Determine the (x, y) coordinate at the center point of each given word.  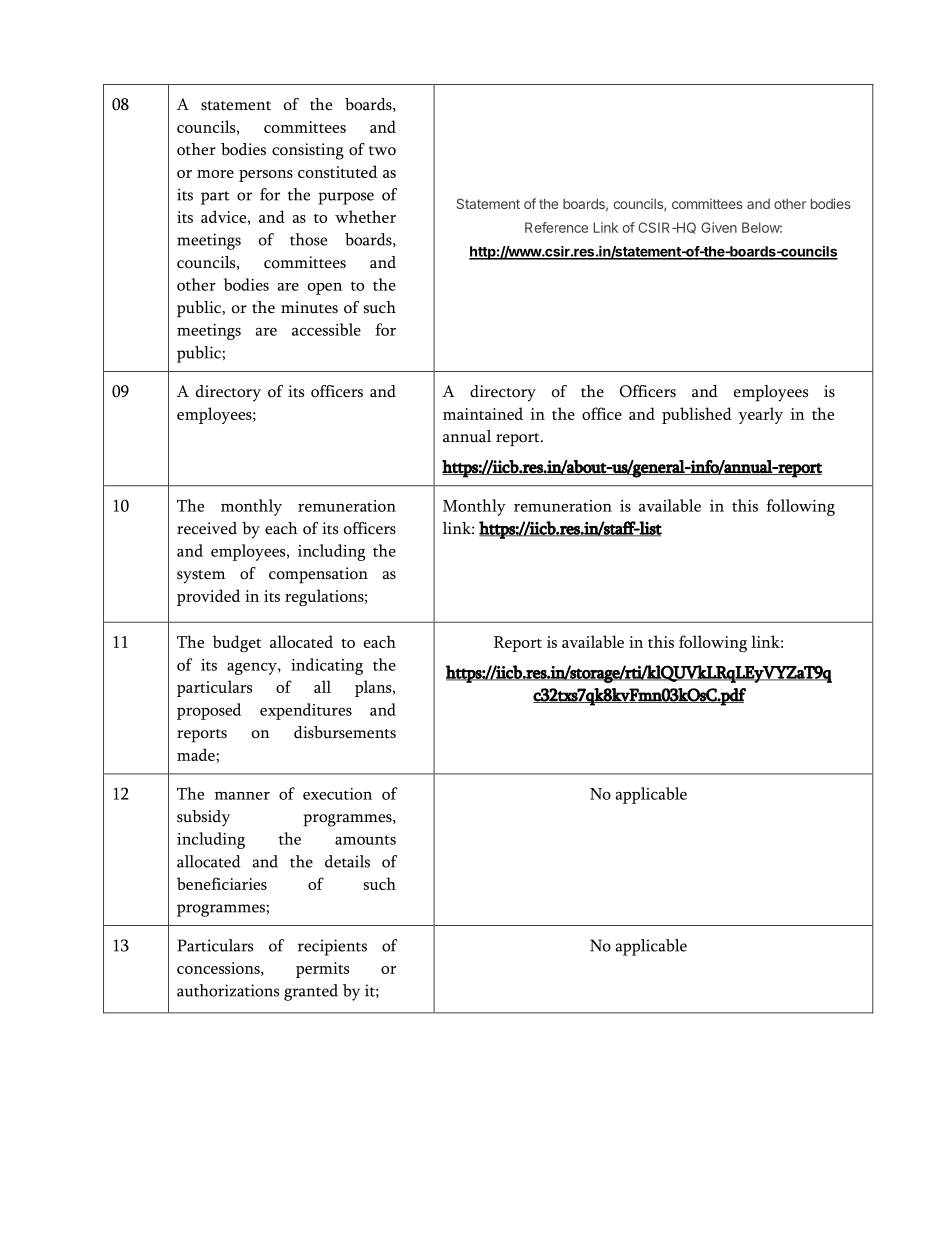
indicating (327, 666)
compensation (318, 575)
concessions (219, 969)
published (697, 415)
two (382, 151)
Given (719, 227)
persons (266, 176)
